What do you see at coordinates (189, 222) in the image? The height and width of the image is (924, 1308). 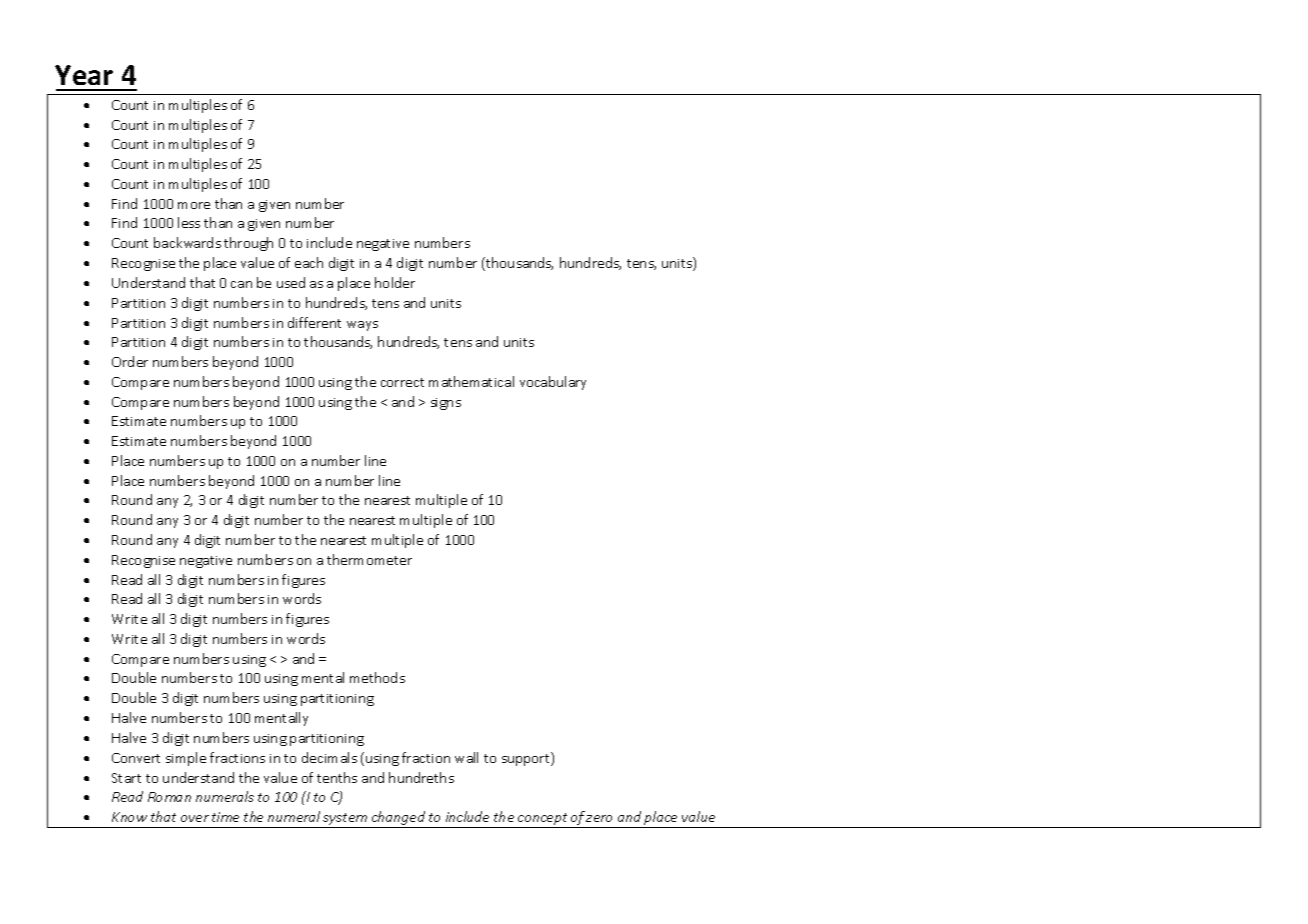 I see `less` at bounding box center [189, 222].
